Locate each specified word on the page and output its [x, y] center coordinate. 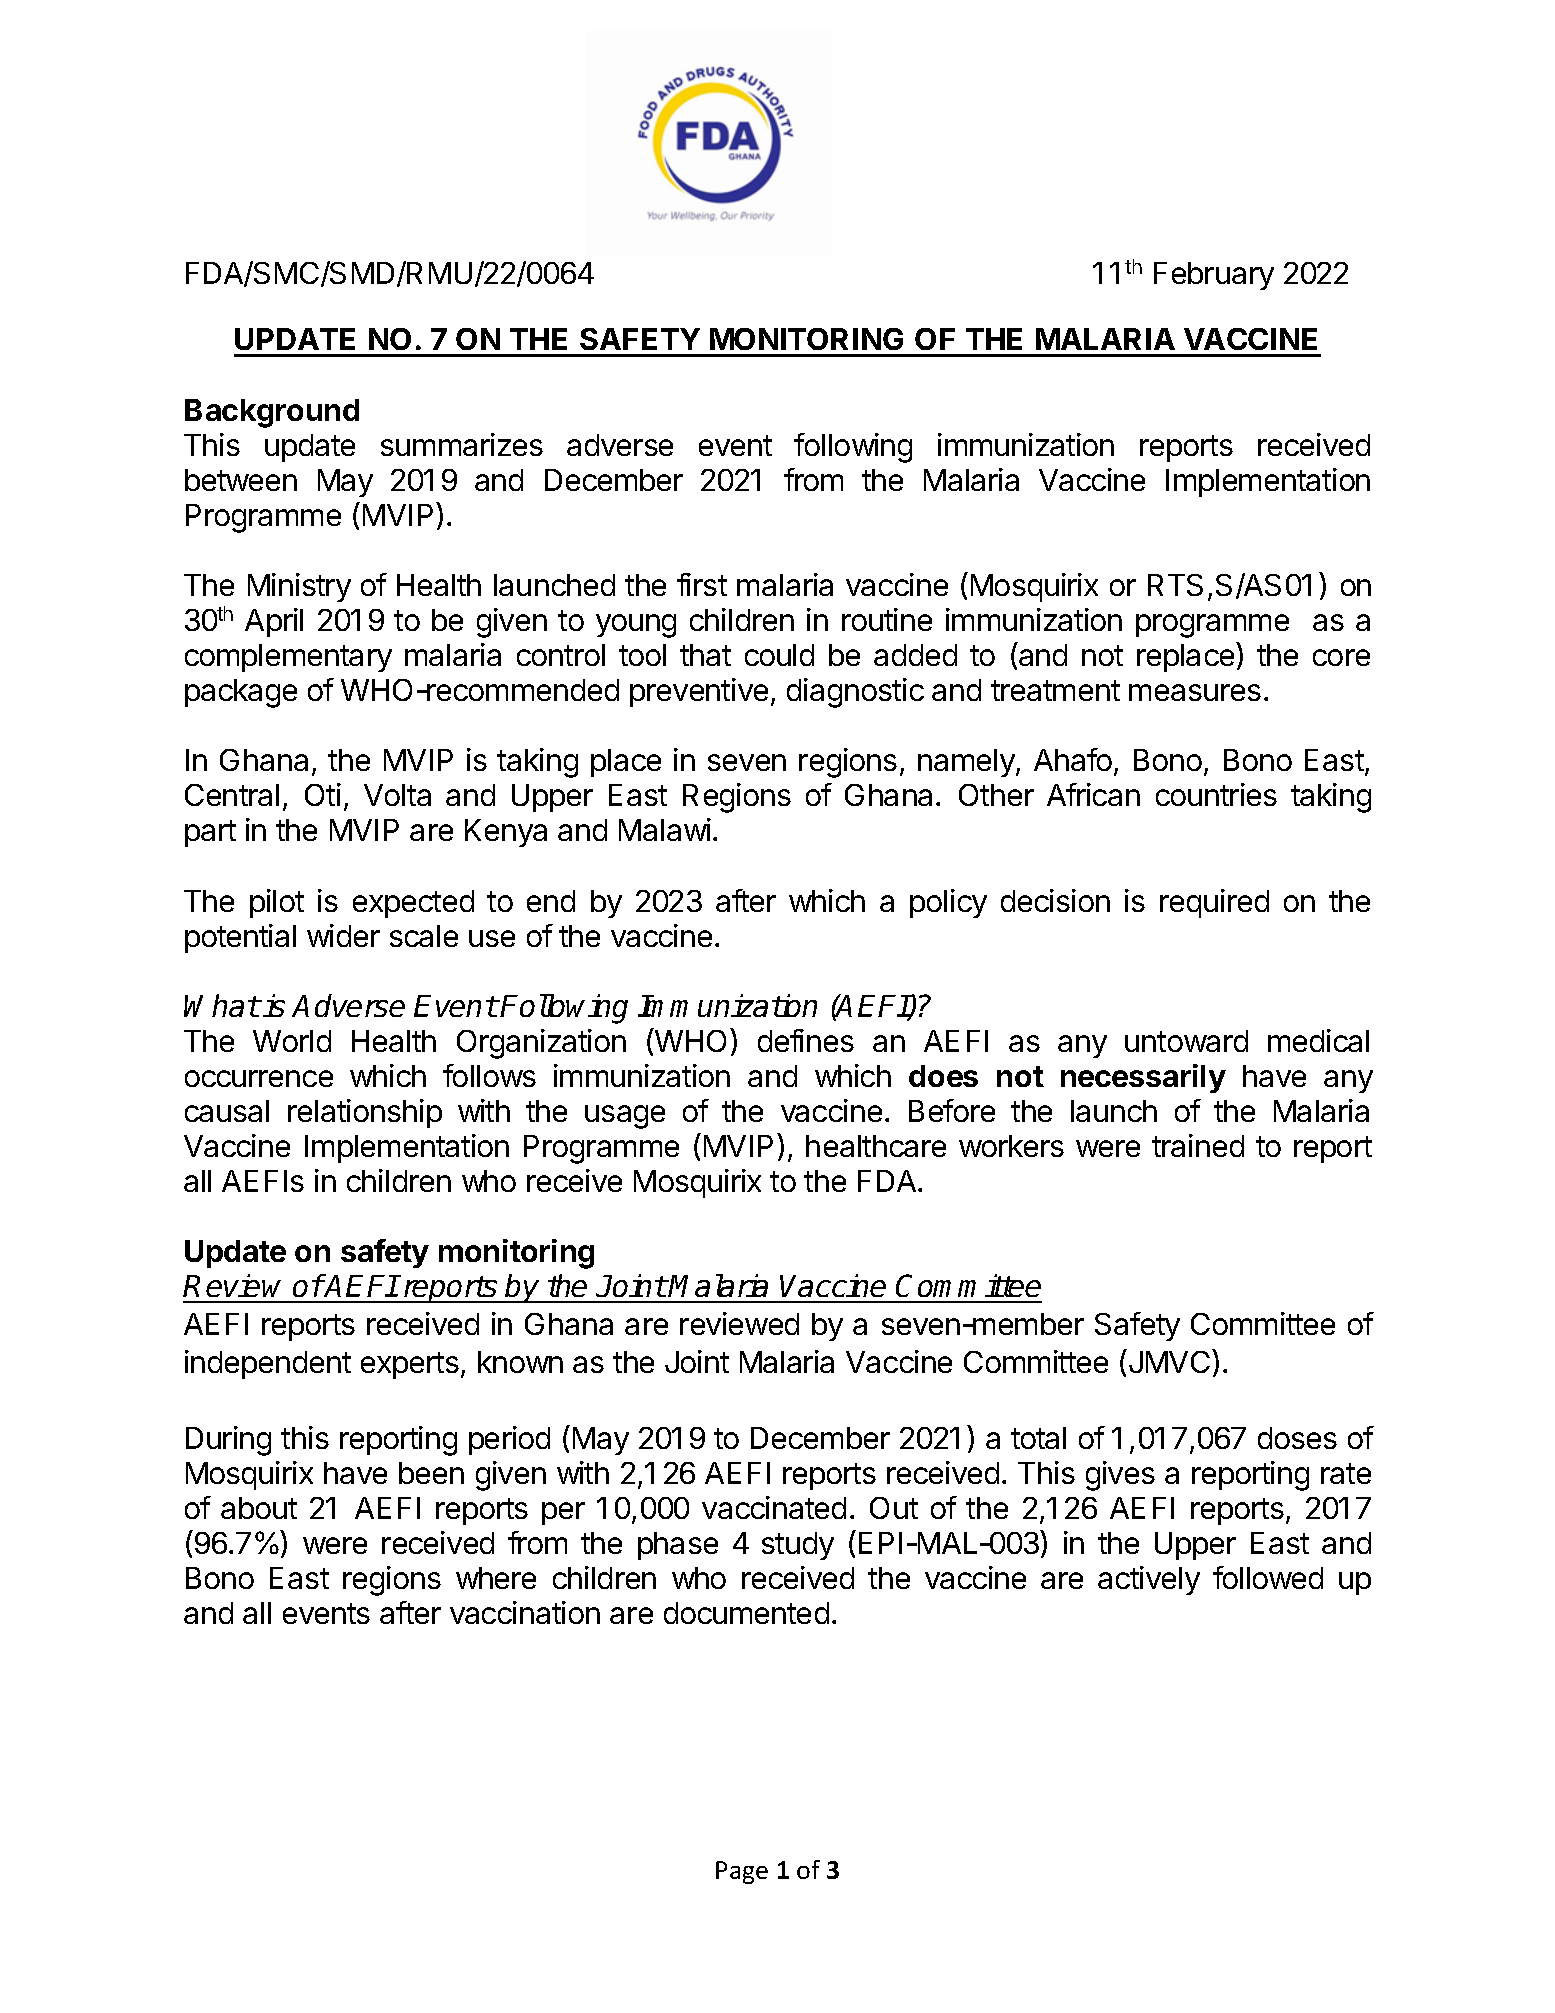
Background [272, 413]
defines [806, 1040]
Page [742, 1872]
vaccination [525, 1612]
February [1214, 276]
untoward [1186, 1041]
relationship [365, 1113]
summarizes [462, 444]
